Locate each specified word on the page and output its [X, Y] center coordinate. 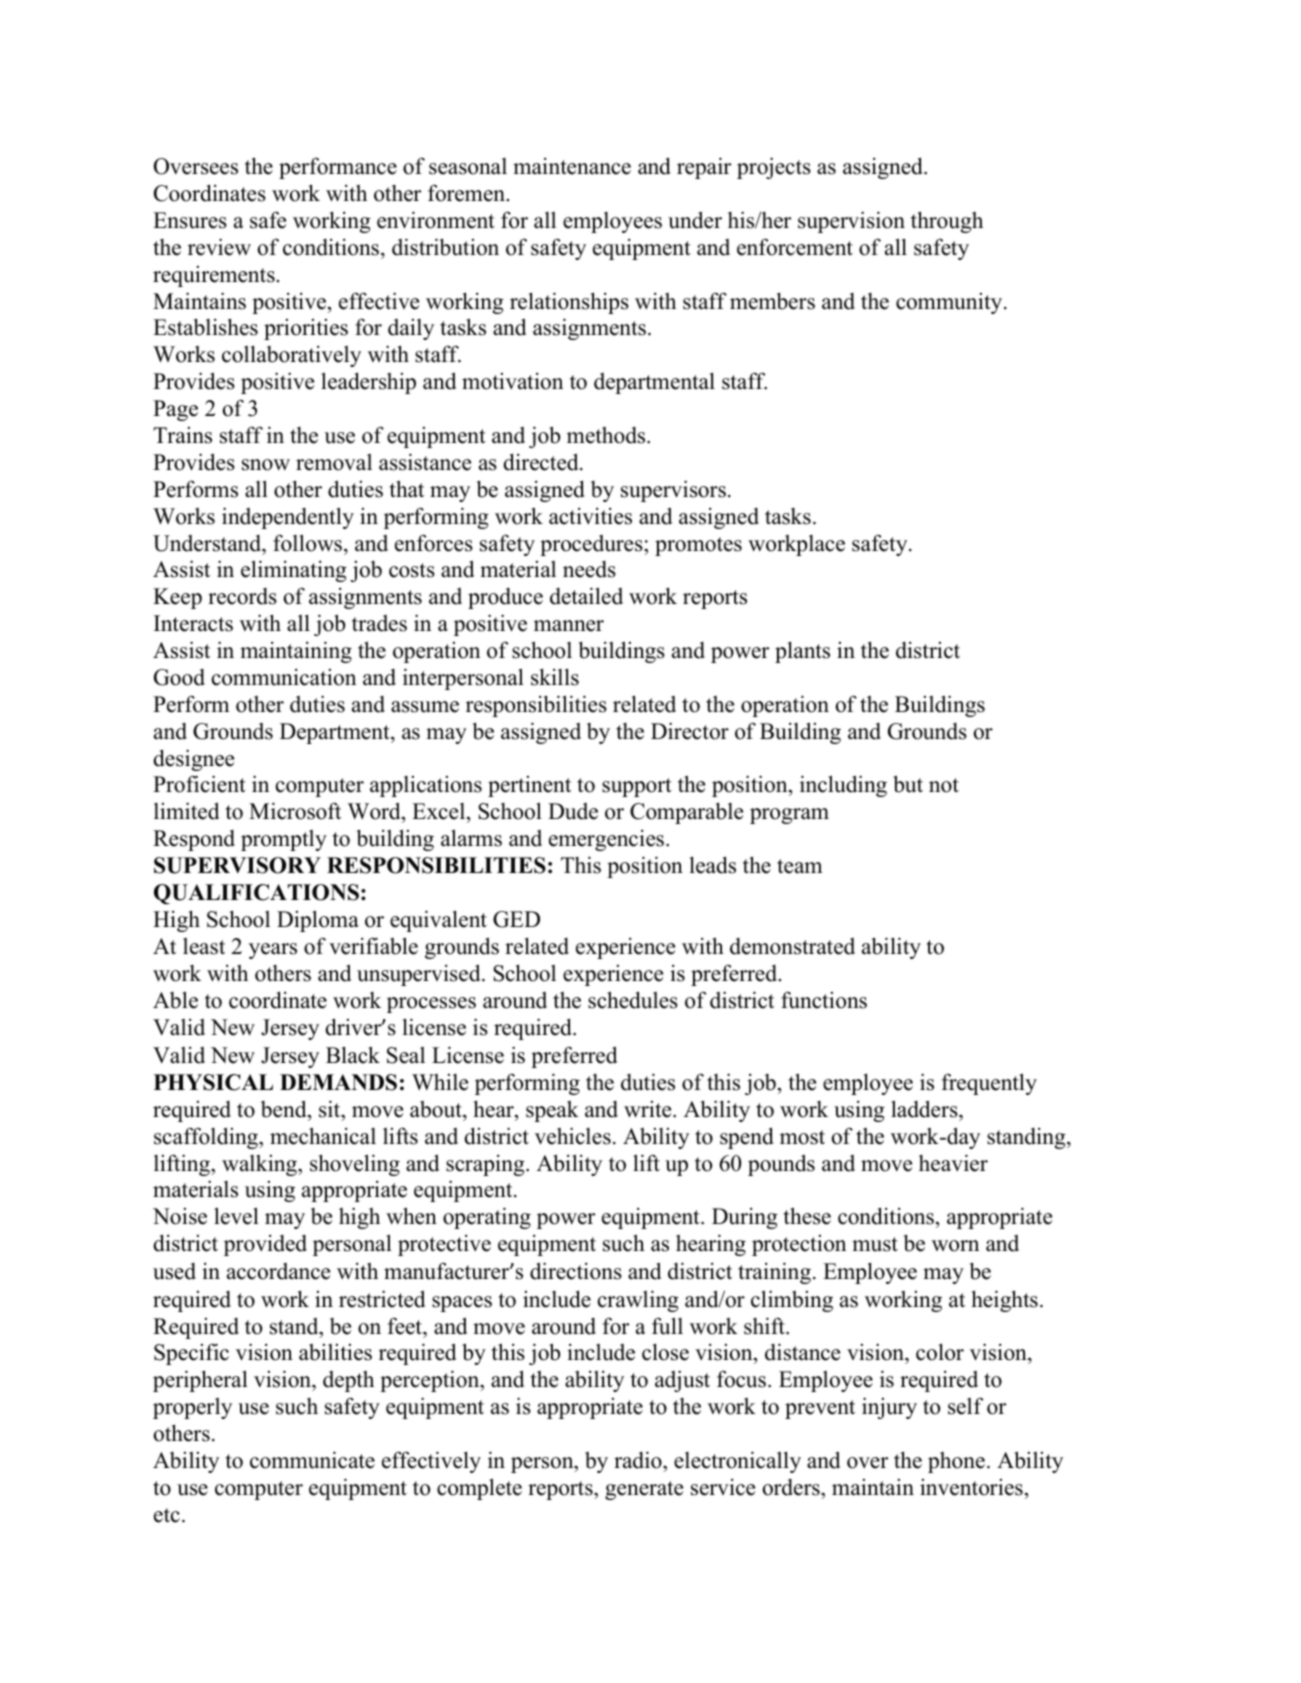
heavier [953, 1163]
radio [639, 1460]
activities [590, 516]
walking [260, 1165]
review [219, 247]
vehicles [573, 1136]
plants [802, 652]
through [947, 222]
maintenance [572, 166]
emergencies [608, 840]
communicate [312, 1460]
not [944, 785]
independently [288, 518]
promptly [284, 840]
